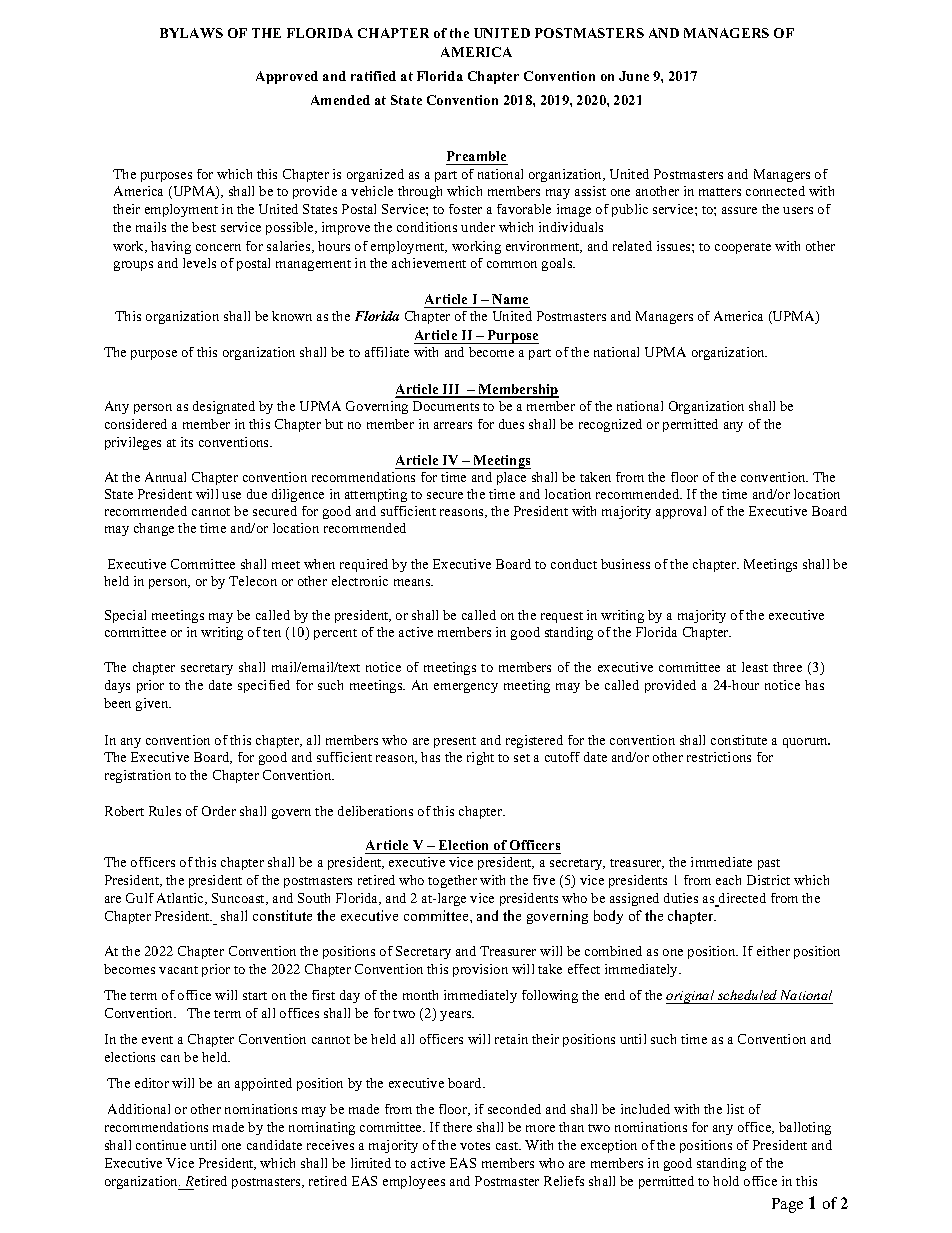  I want to click on means, so click(413, 582).
